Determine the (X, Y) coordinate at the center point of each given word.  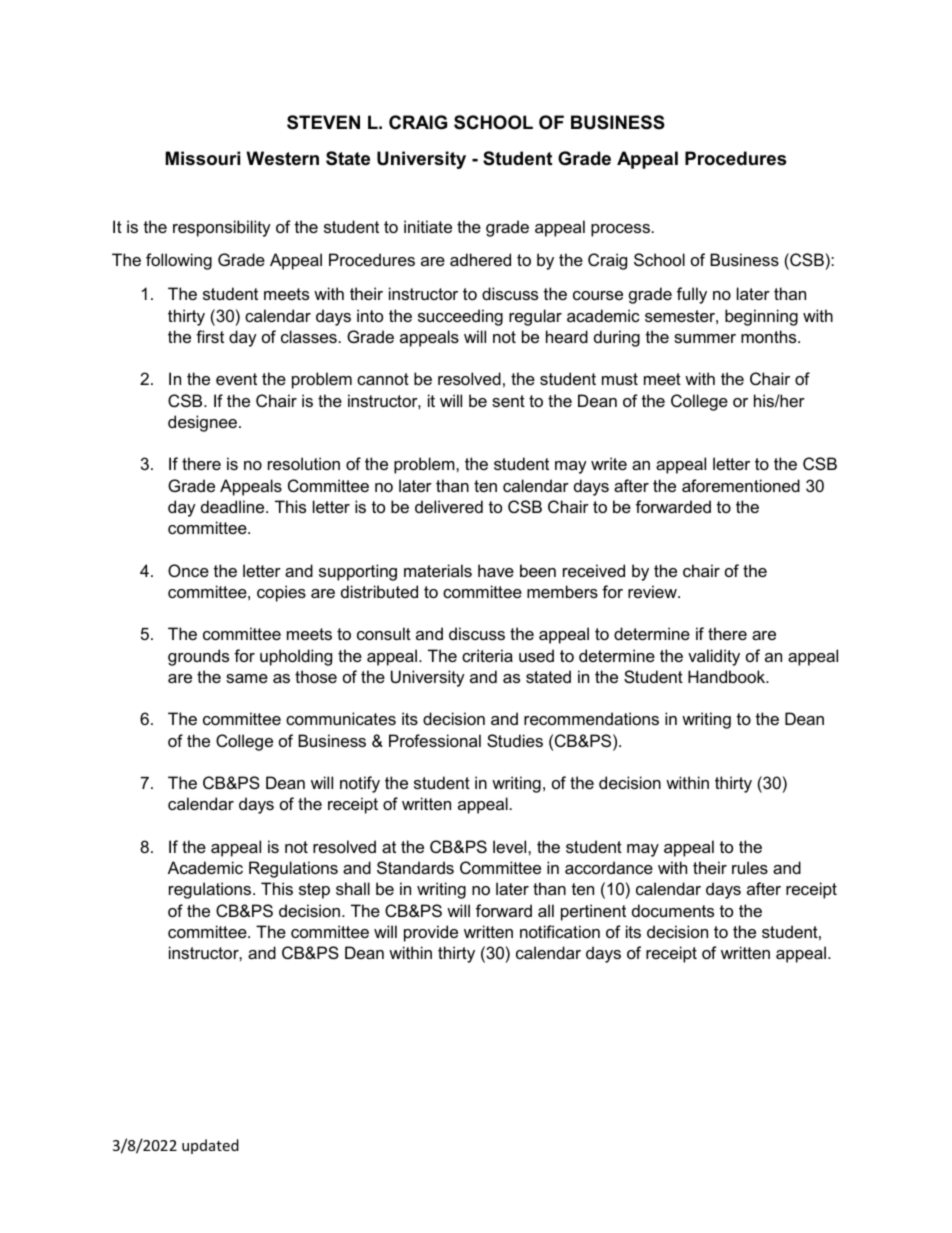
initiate (428, 226)
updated (210, 1146)
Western (282, 158)
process (620, 230)
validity (714, 657)
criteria (487, 655)
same (247, 678)
